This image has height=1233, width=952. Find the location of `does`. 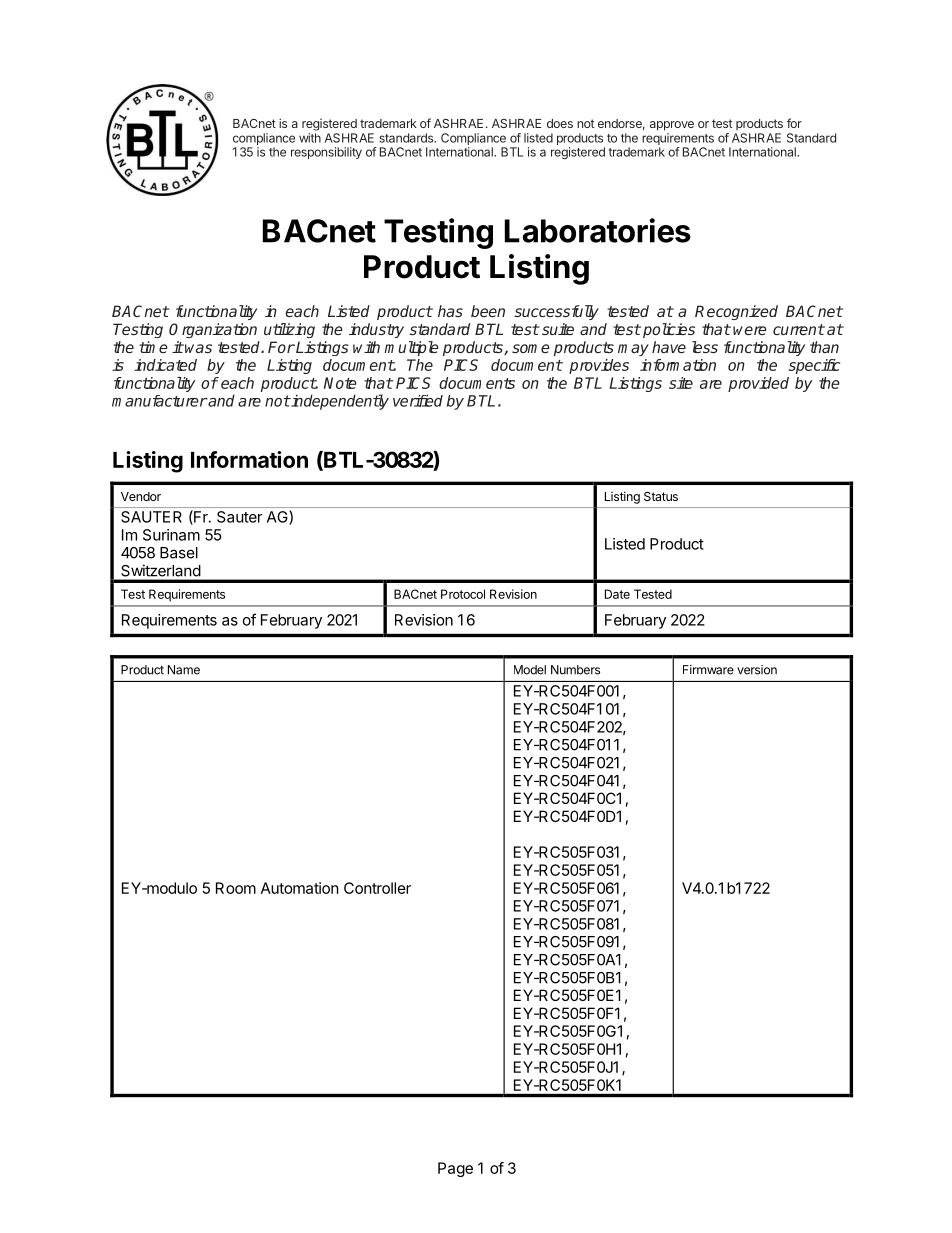

does is located at coordinates (560, 123).
